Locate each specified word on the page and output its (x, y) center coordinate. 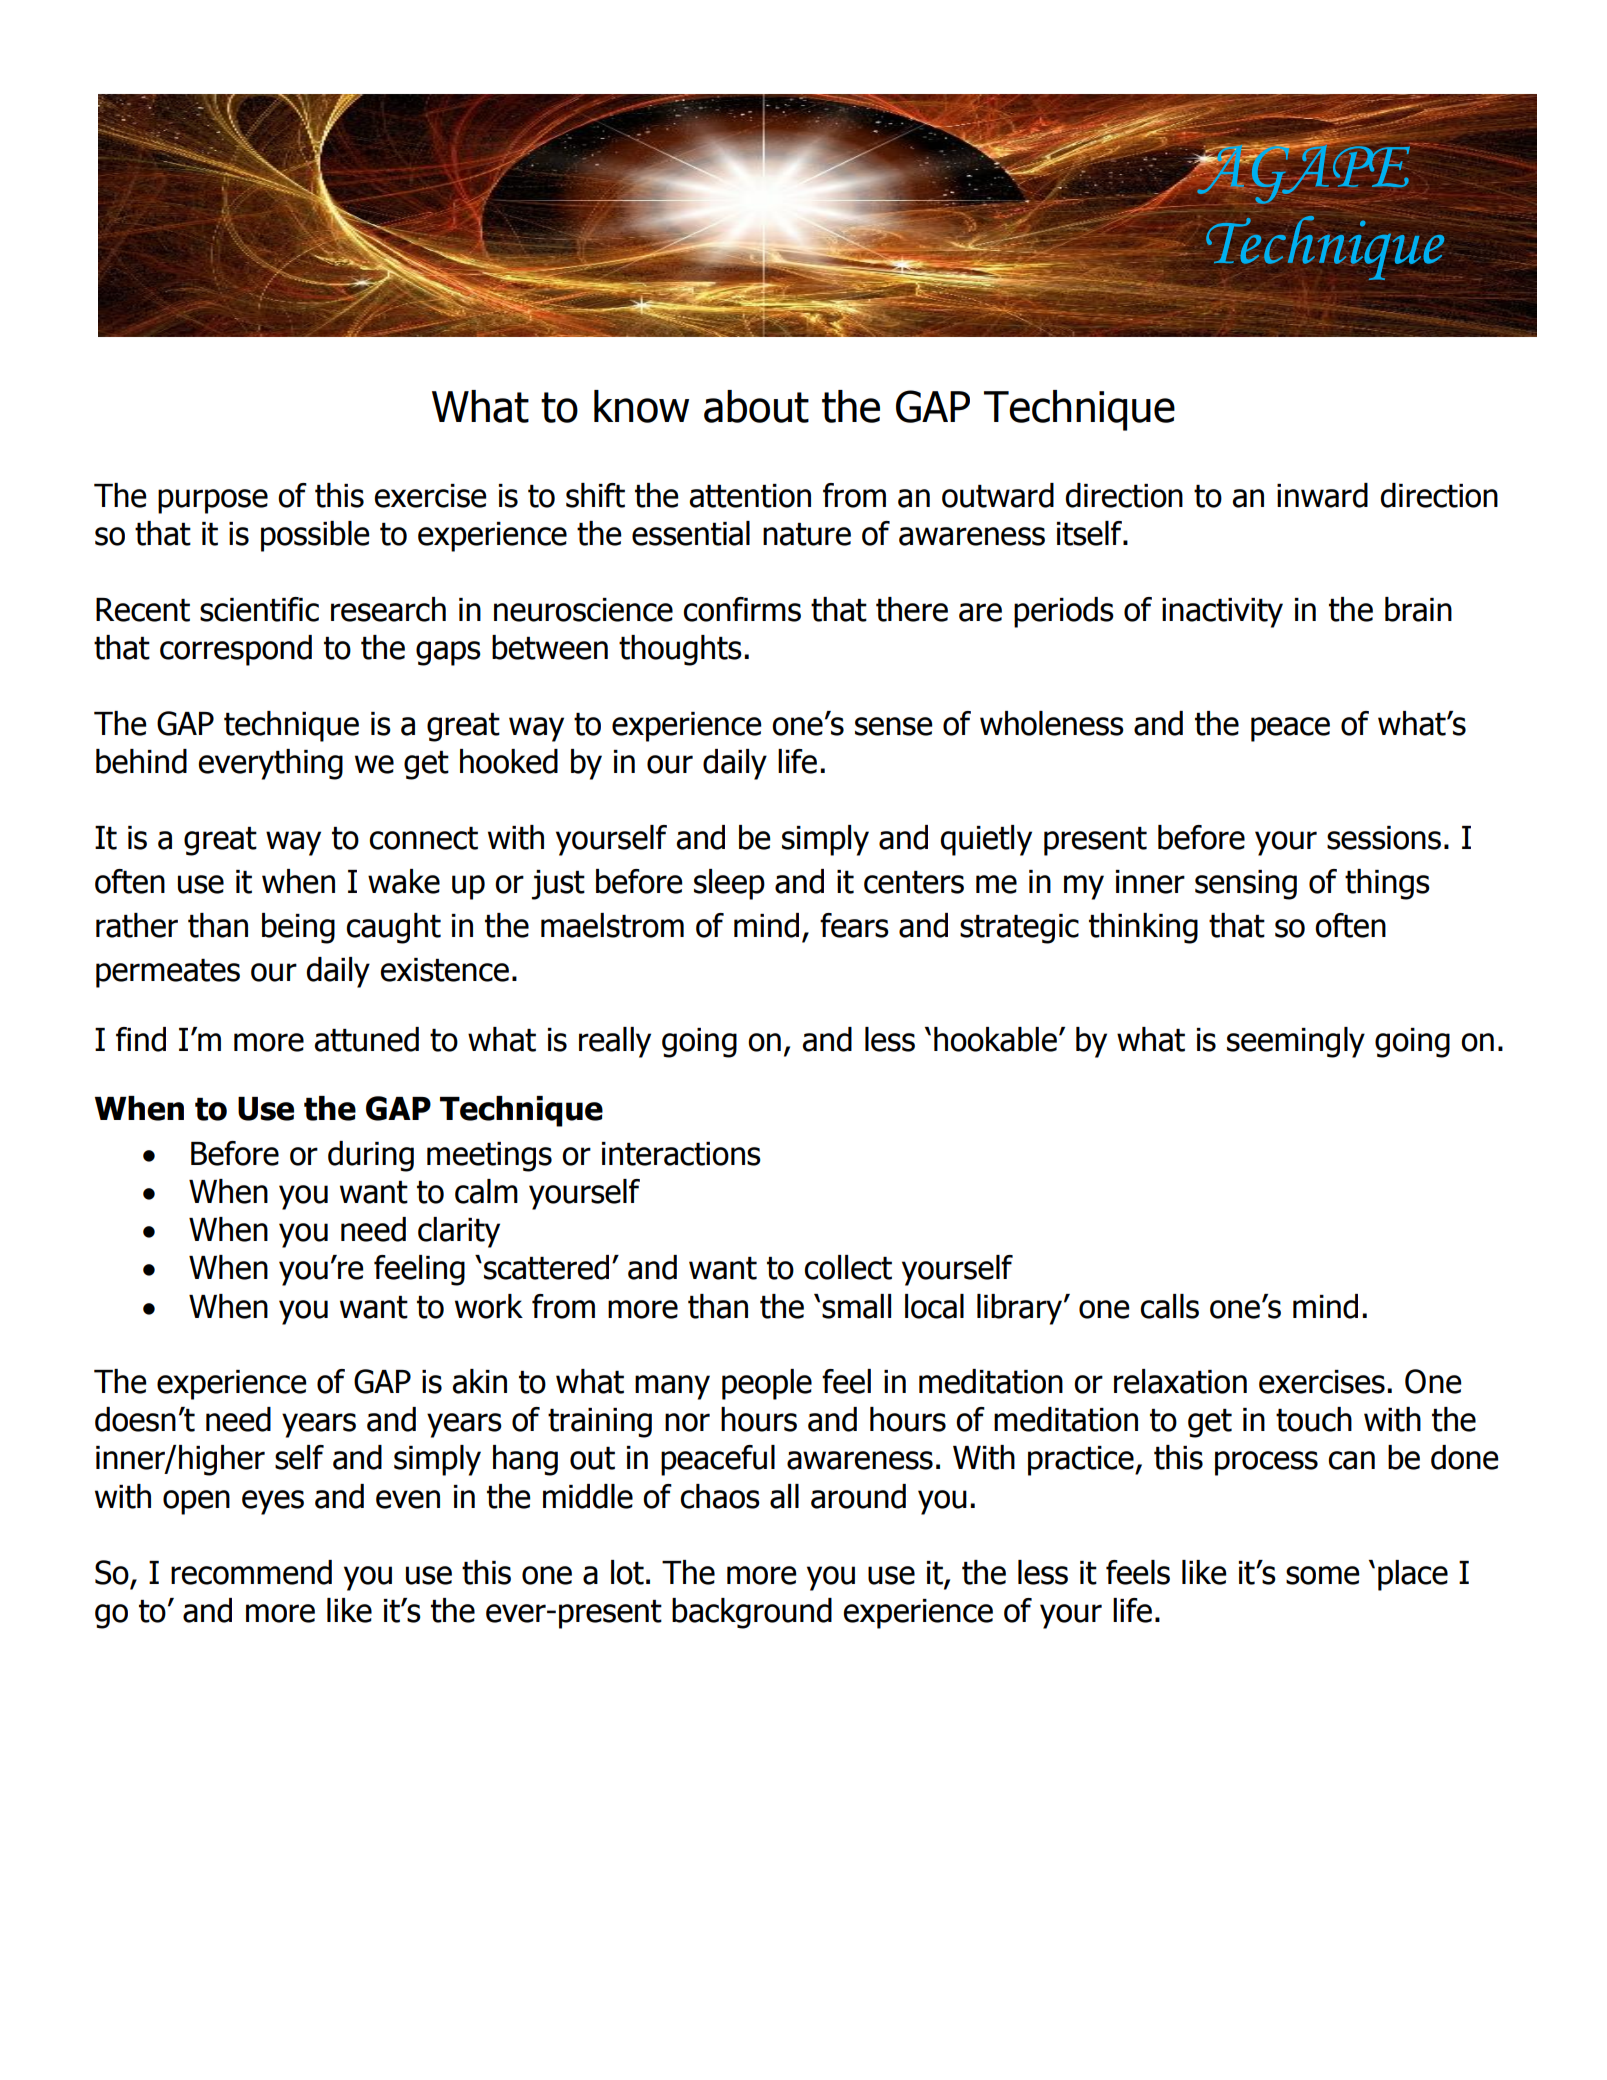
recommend (251, 1572)
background (752, 1613)
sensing (1246, 885)
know (641, 406)
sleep (729, 884)
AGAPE (1303, 173)
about (756, 406)
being (298, 928)
